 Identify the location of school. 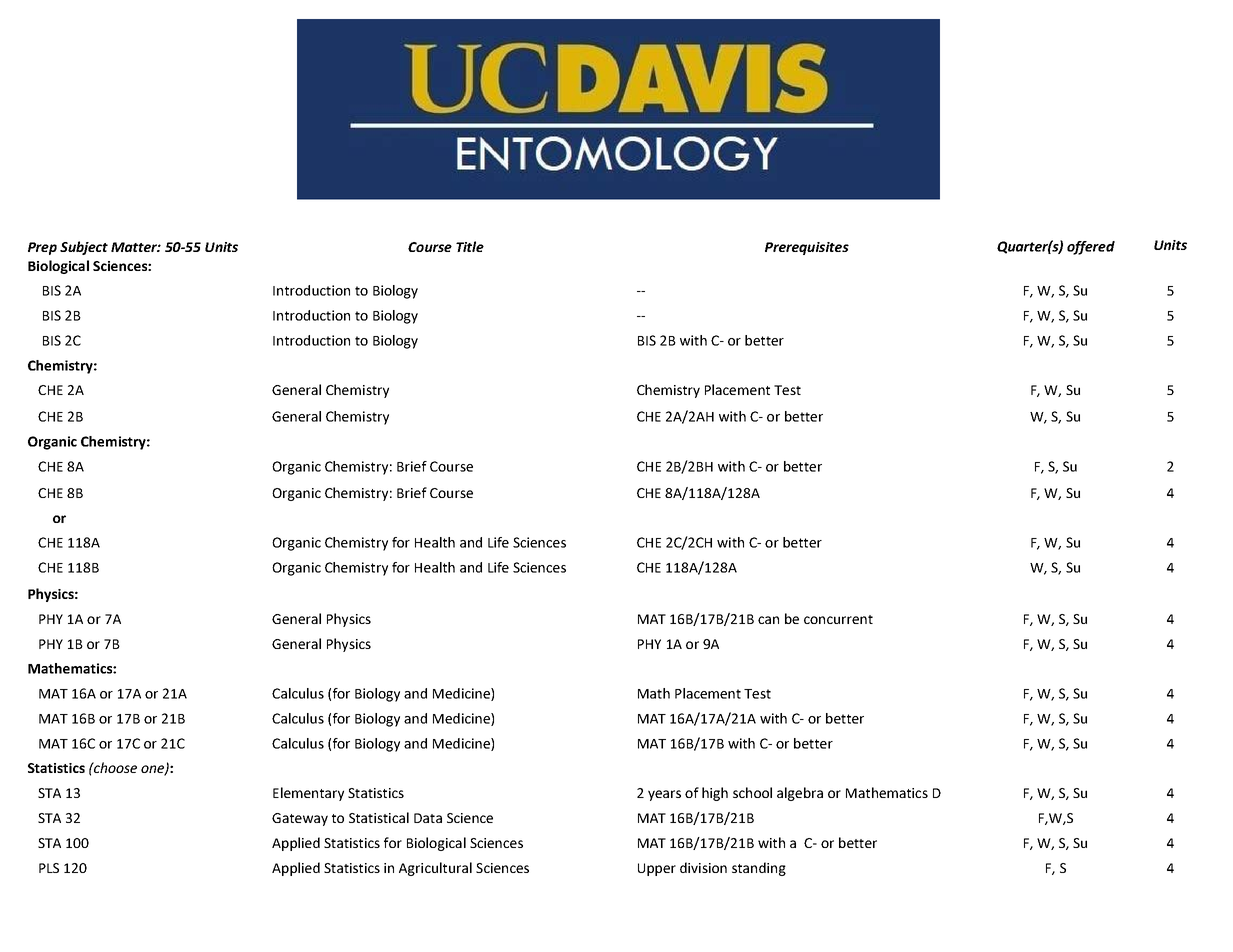
(752, 792).
